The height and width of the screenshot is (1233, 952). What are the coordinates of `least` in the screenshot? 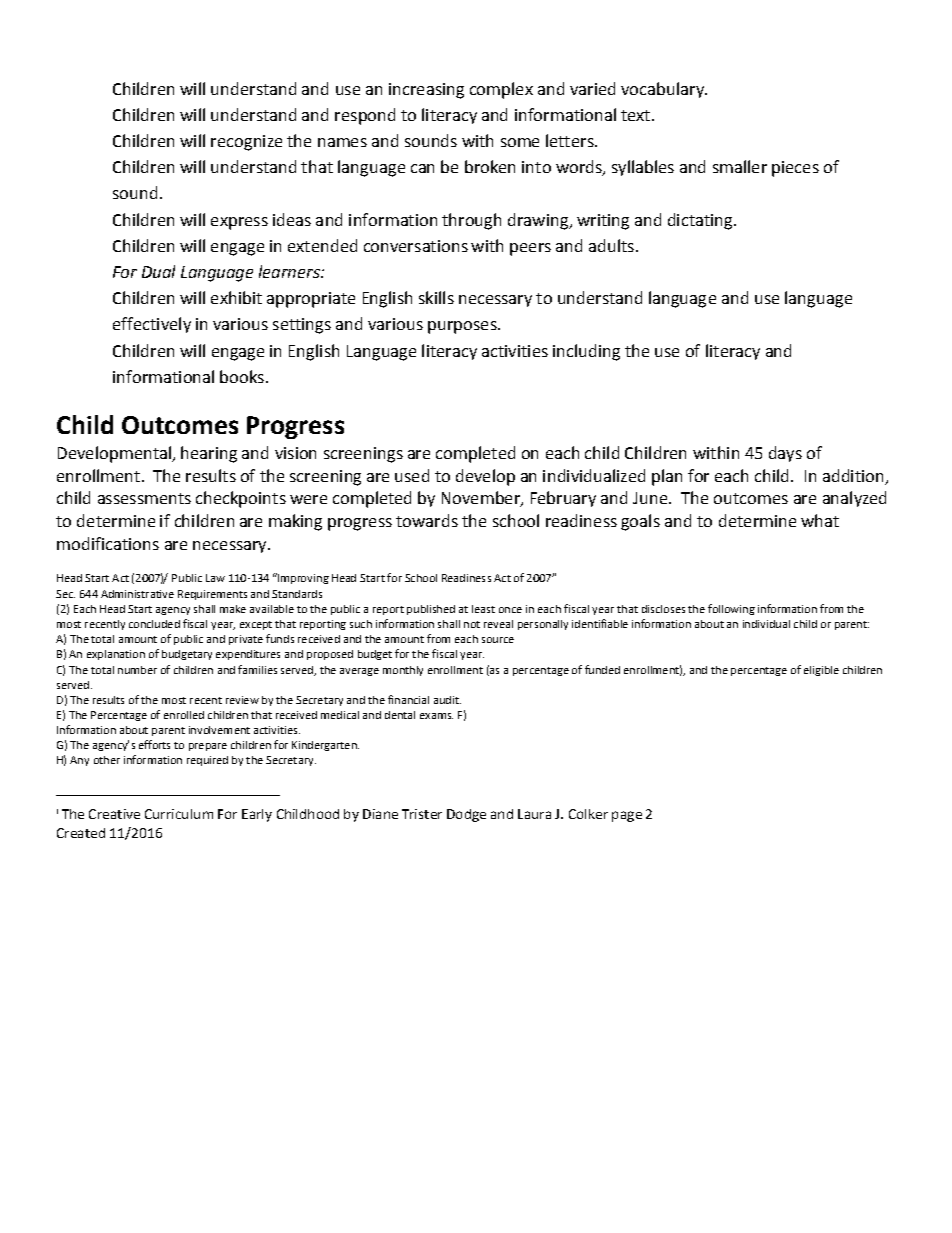 It's located at (483, 609).
